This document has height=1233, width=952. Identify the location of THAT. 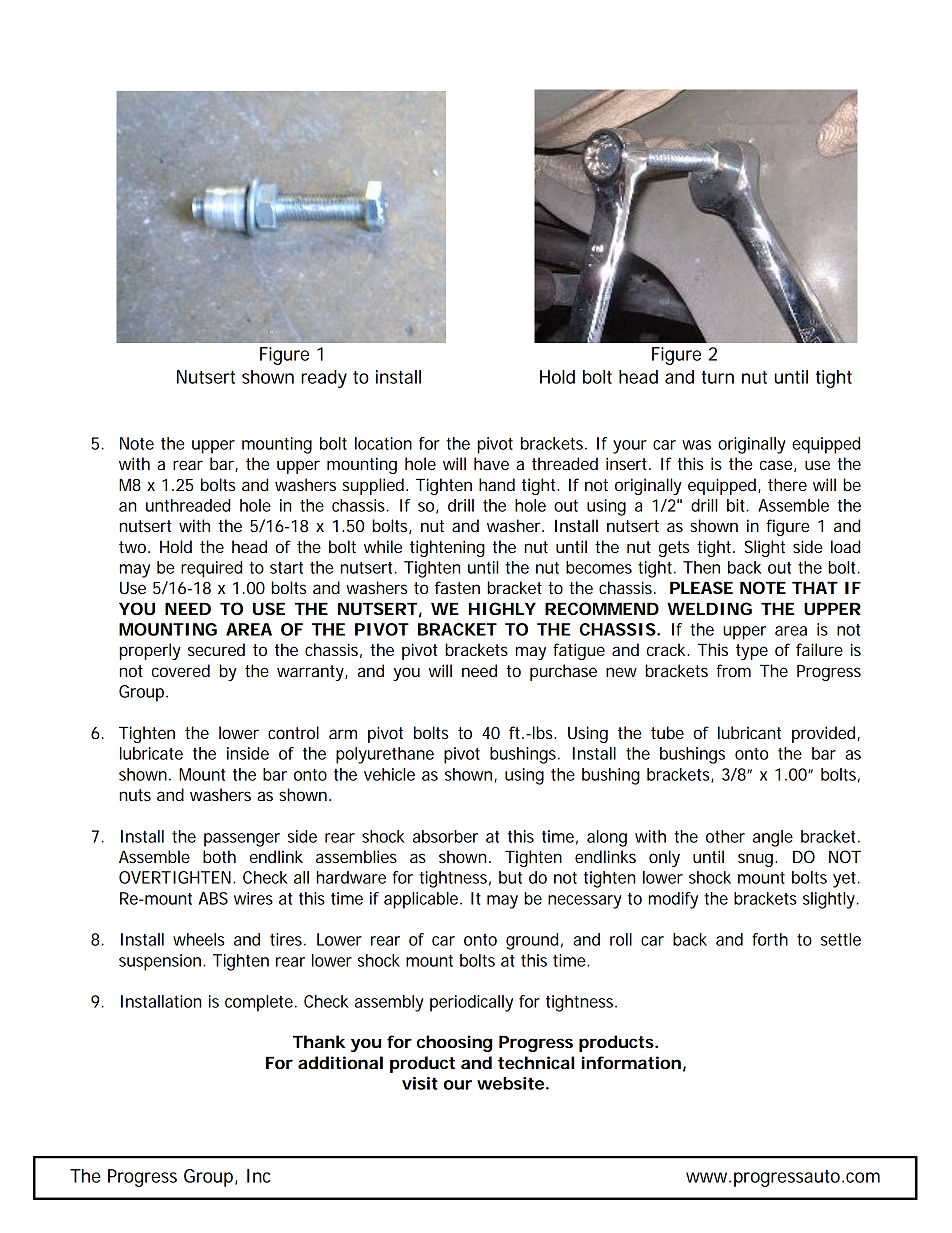
(815, 587).
